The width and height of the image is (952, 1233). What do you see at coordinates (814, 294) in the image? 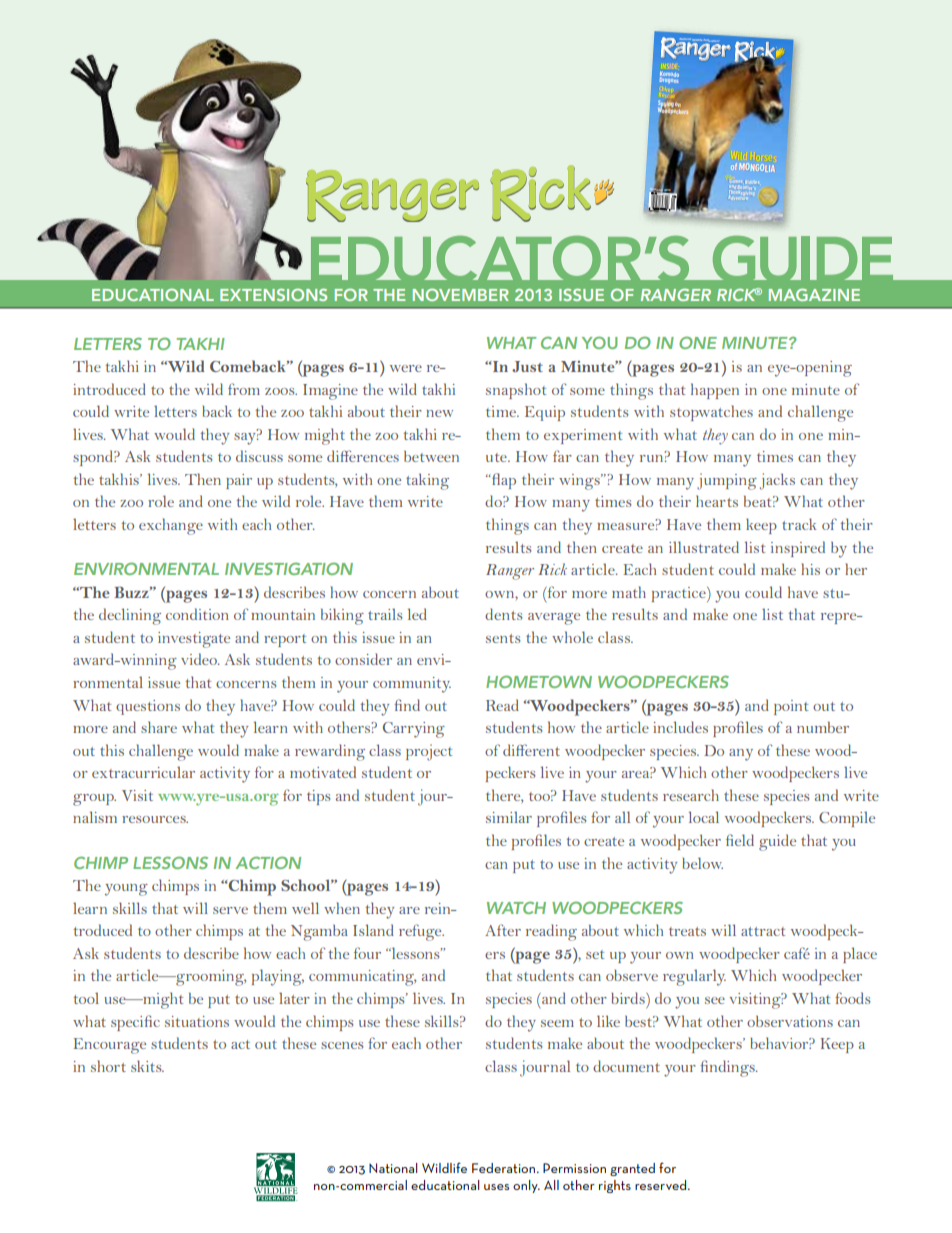
I see `magazine` at bounding box center [814, 294].
